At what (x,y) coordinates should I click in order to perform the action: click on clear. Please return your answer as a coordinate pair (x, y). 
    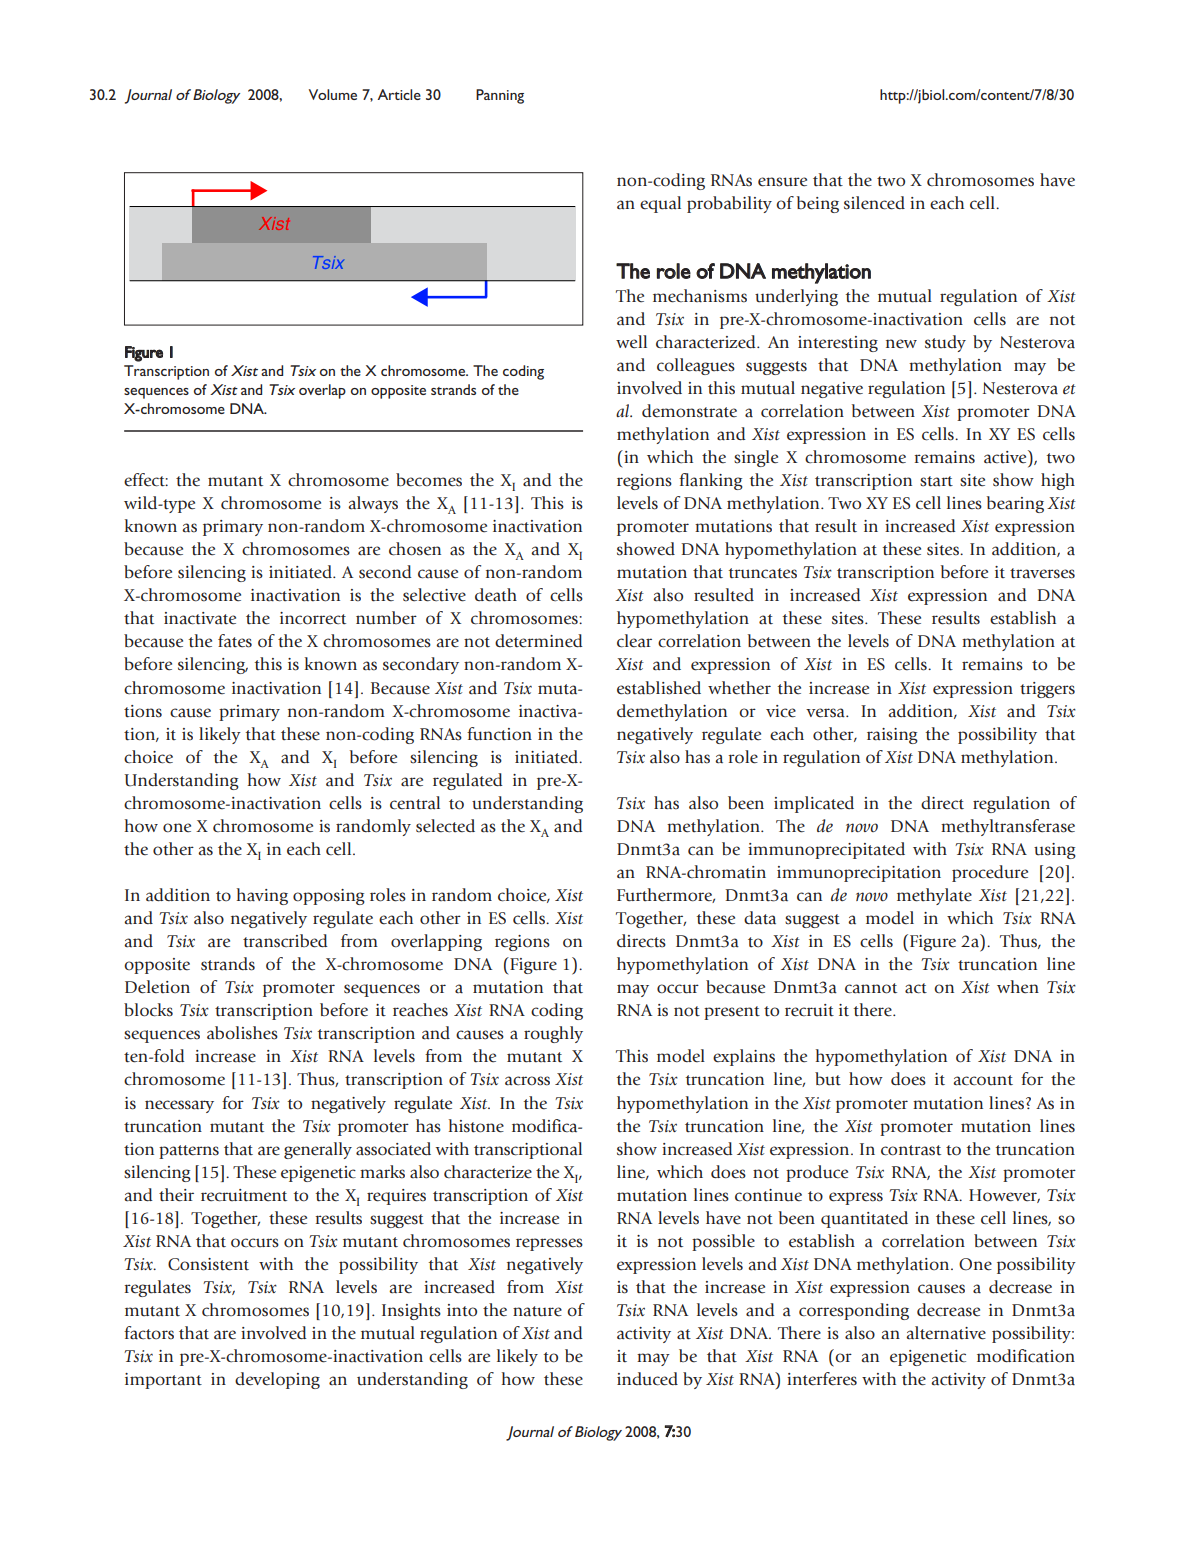
    Looking at the image, I should click on (634, 641).
